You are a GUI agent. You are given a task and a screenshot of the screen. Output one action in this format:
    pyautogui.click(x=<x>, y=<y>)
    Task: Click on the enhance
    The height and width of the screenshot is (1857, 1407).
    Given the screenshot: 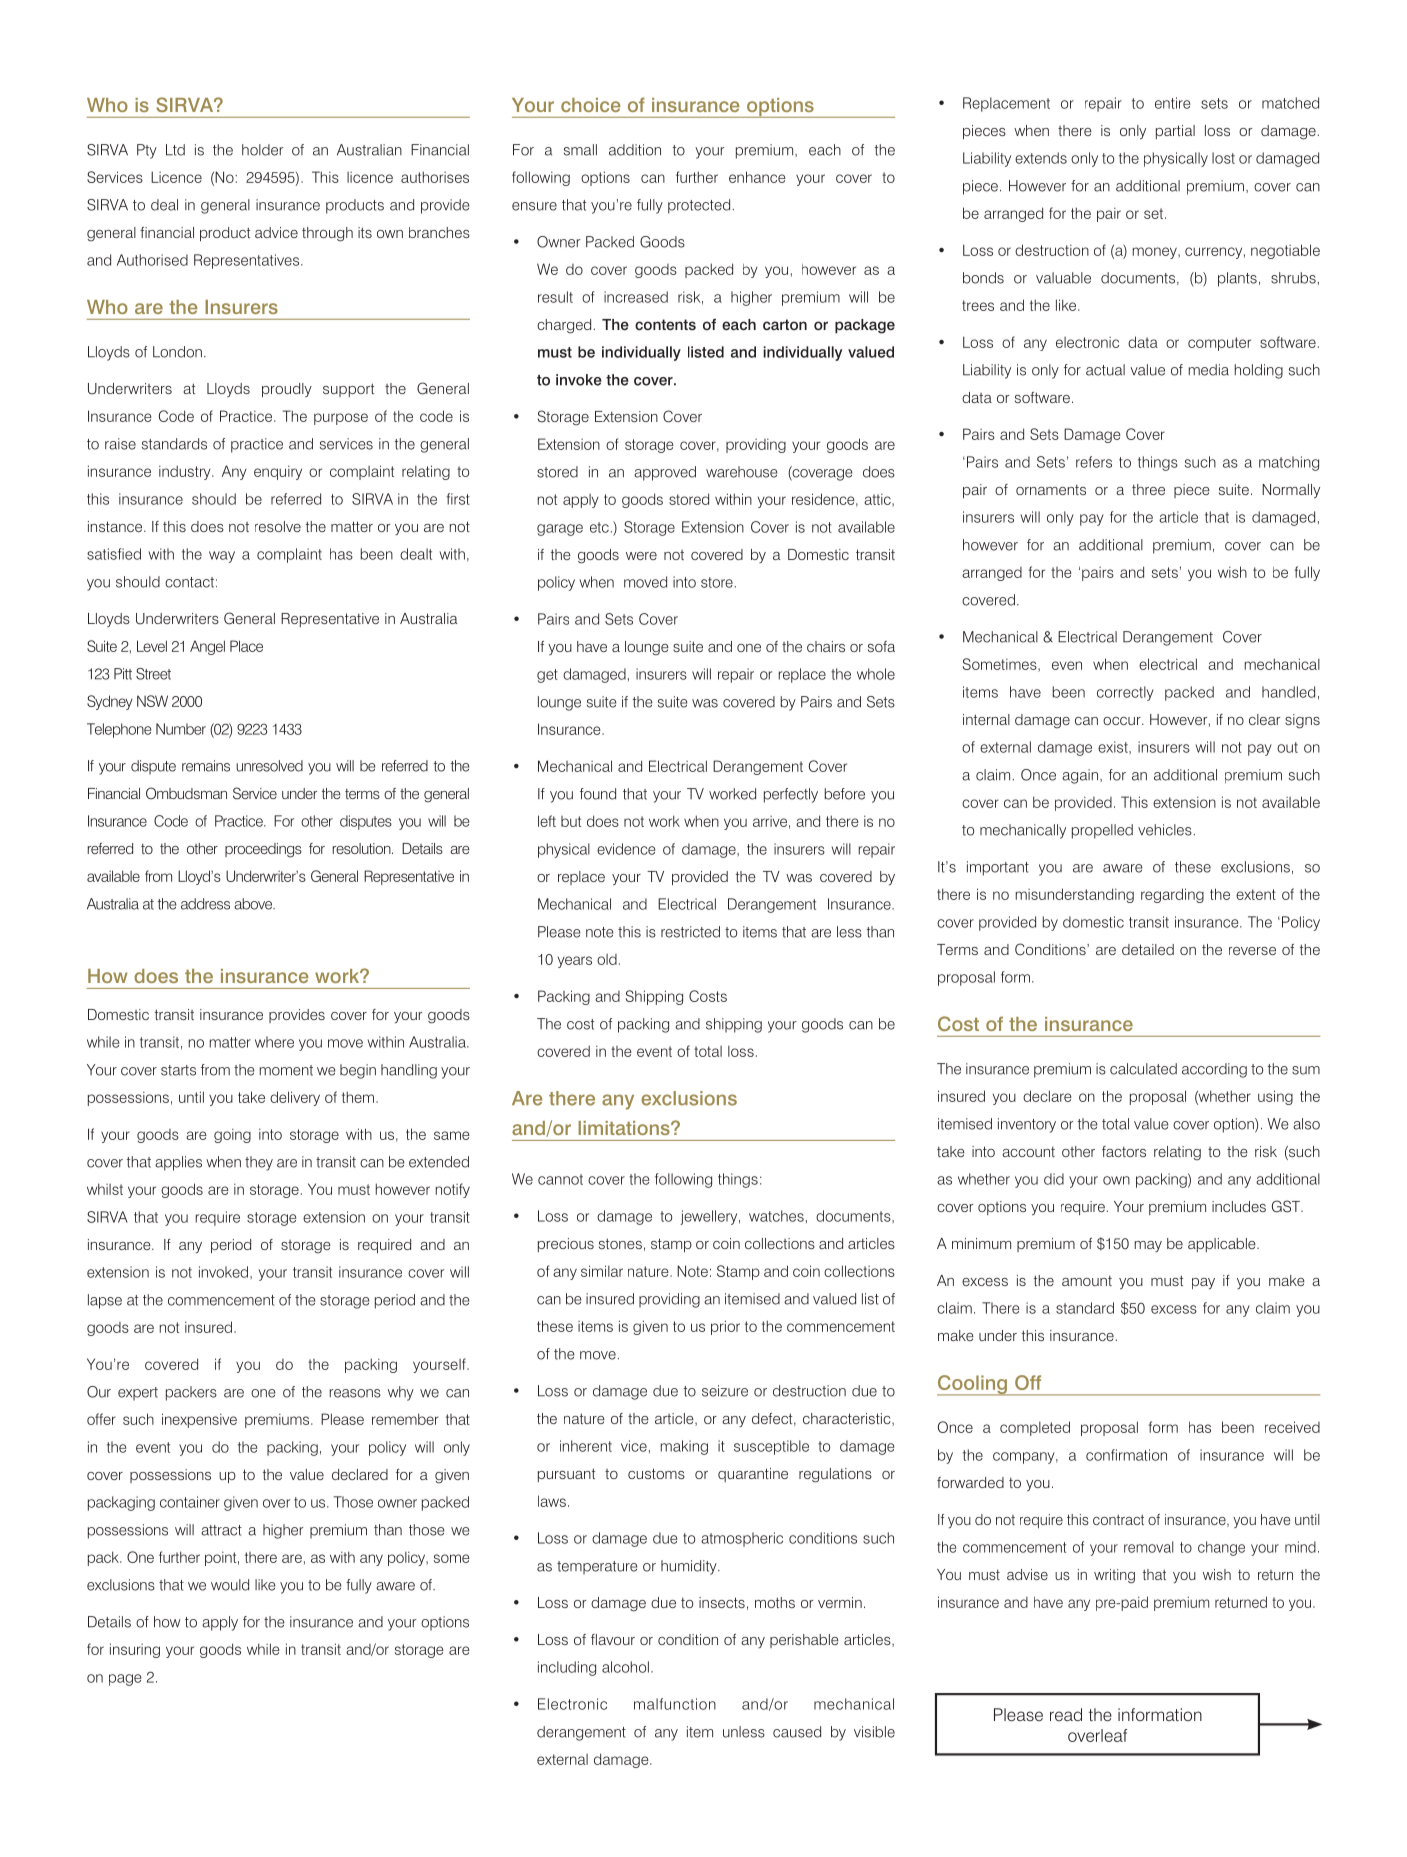 What is the action you would take?
    pyautogui.click(x=757, y=177)
